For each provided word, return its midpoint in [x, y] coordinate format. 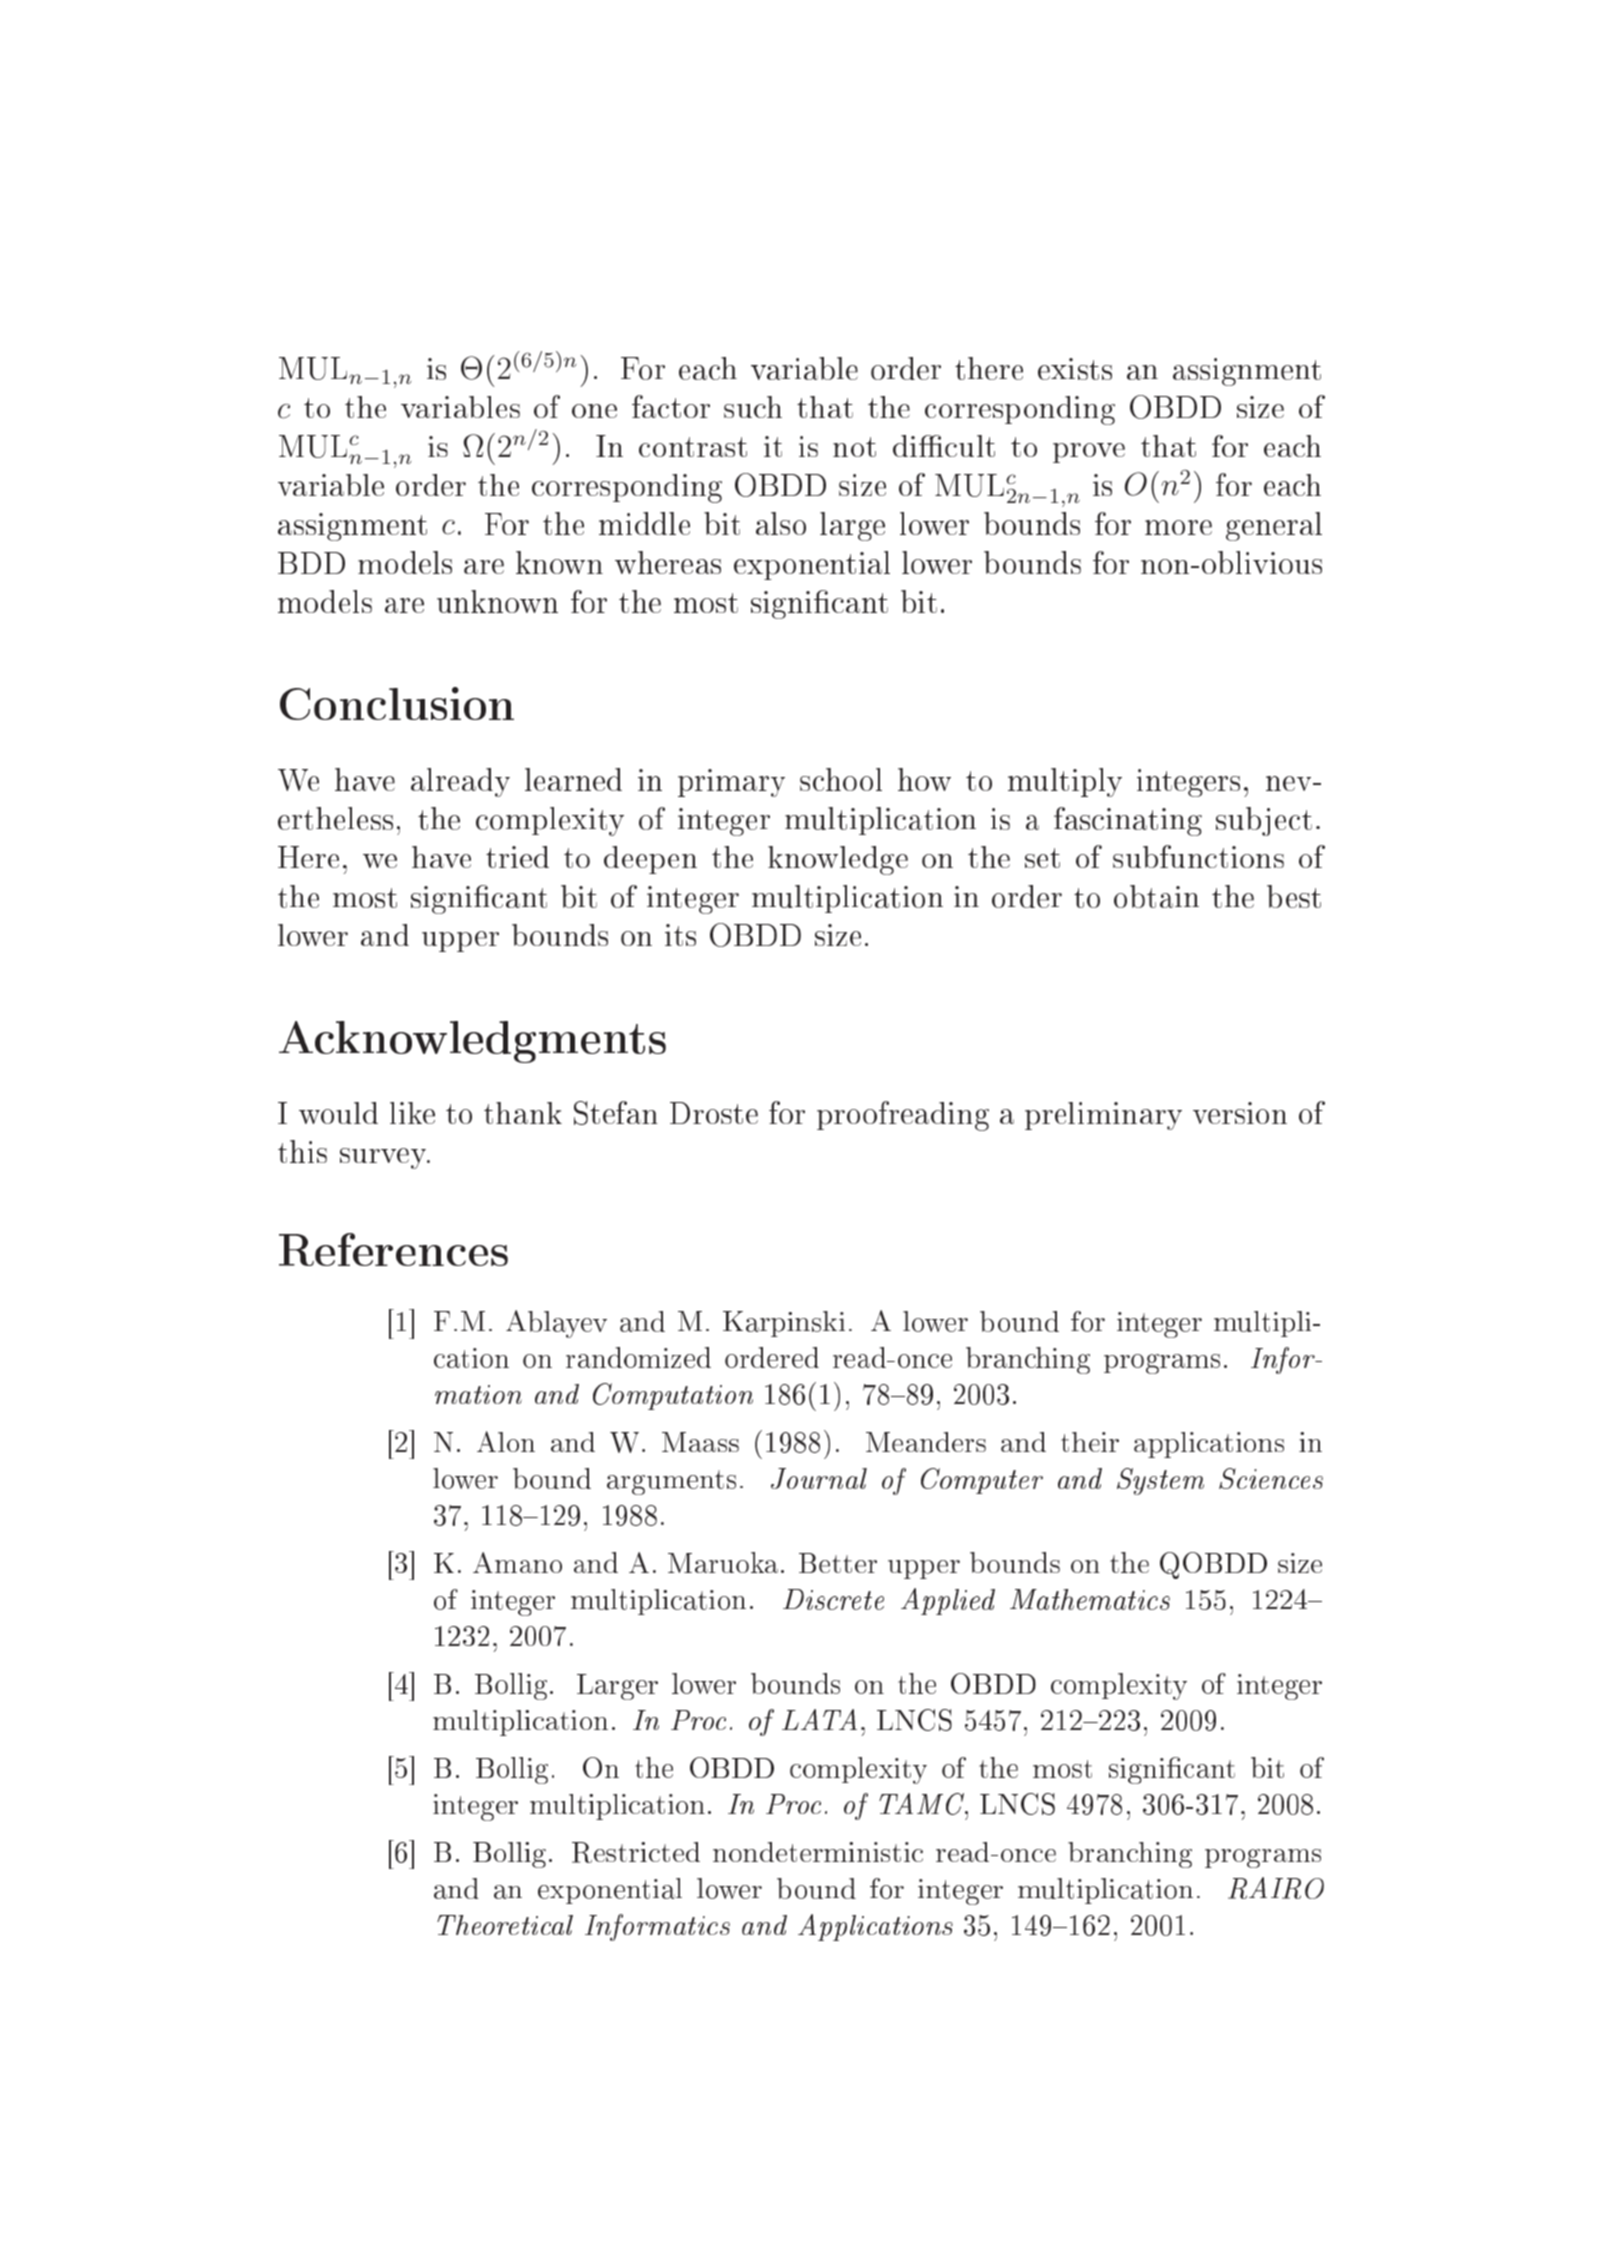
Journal [819, 1478]
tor [690, 408]
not [854, 447]
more [1178, 527]
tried [517, 857]
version [1240, 1113]
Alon [506, 1441]
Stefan [616, 1113]
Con [322, 704]
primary [731, 783]
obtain [1156, 896]
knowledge [838, 860]
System [1160, 1481]
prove [1089, 453]
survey [384, 1158]
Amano [517, 1562]
